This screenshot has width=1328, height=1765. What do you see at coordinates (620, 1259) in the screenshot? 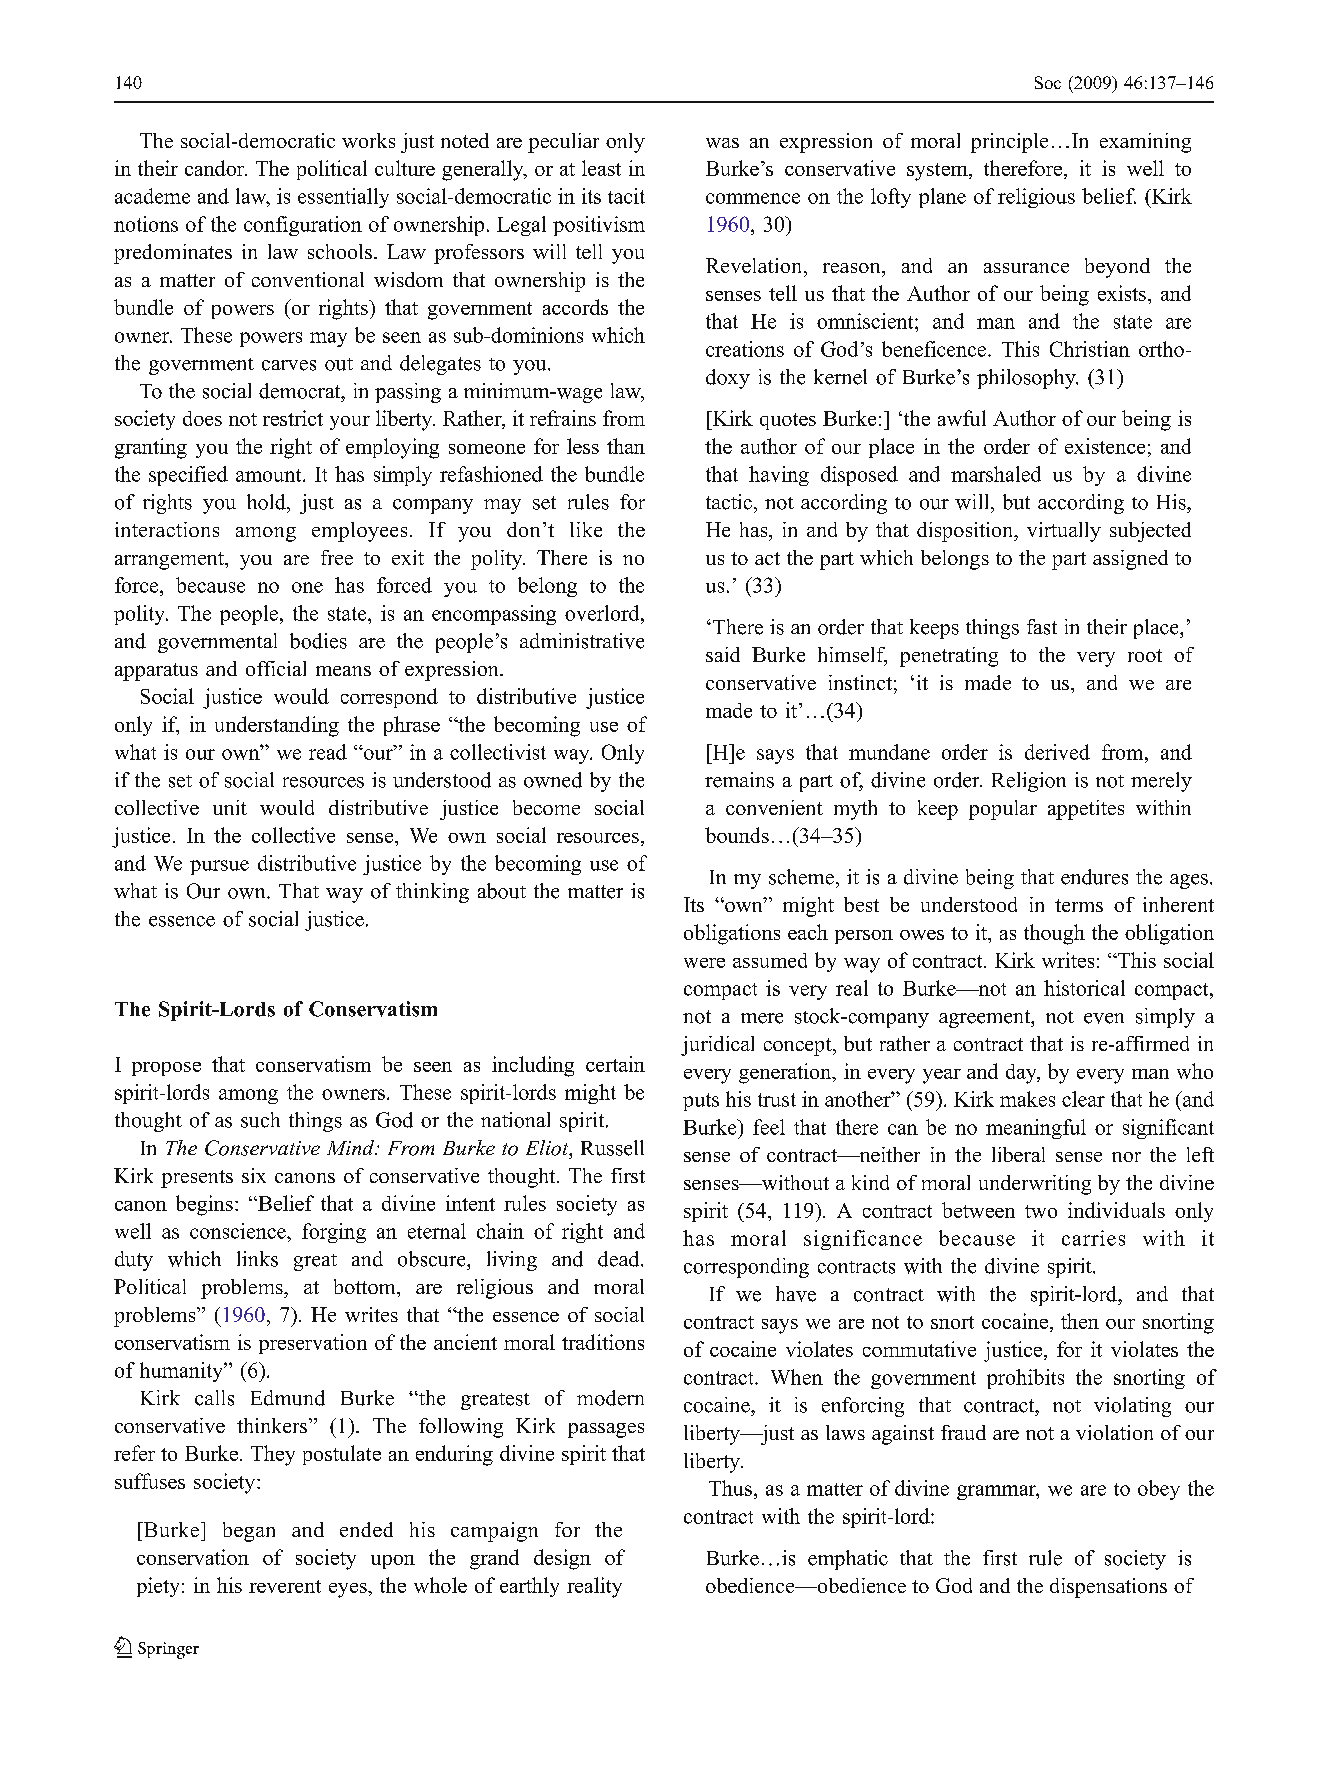
I see `dead` at bounding box center [620, 1259].
